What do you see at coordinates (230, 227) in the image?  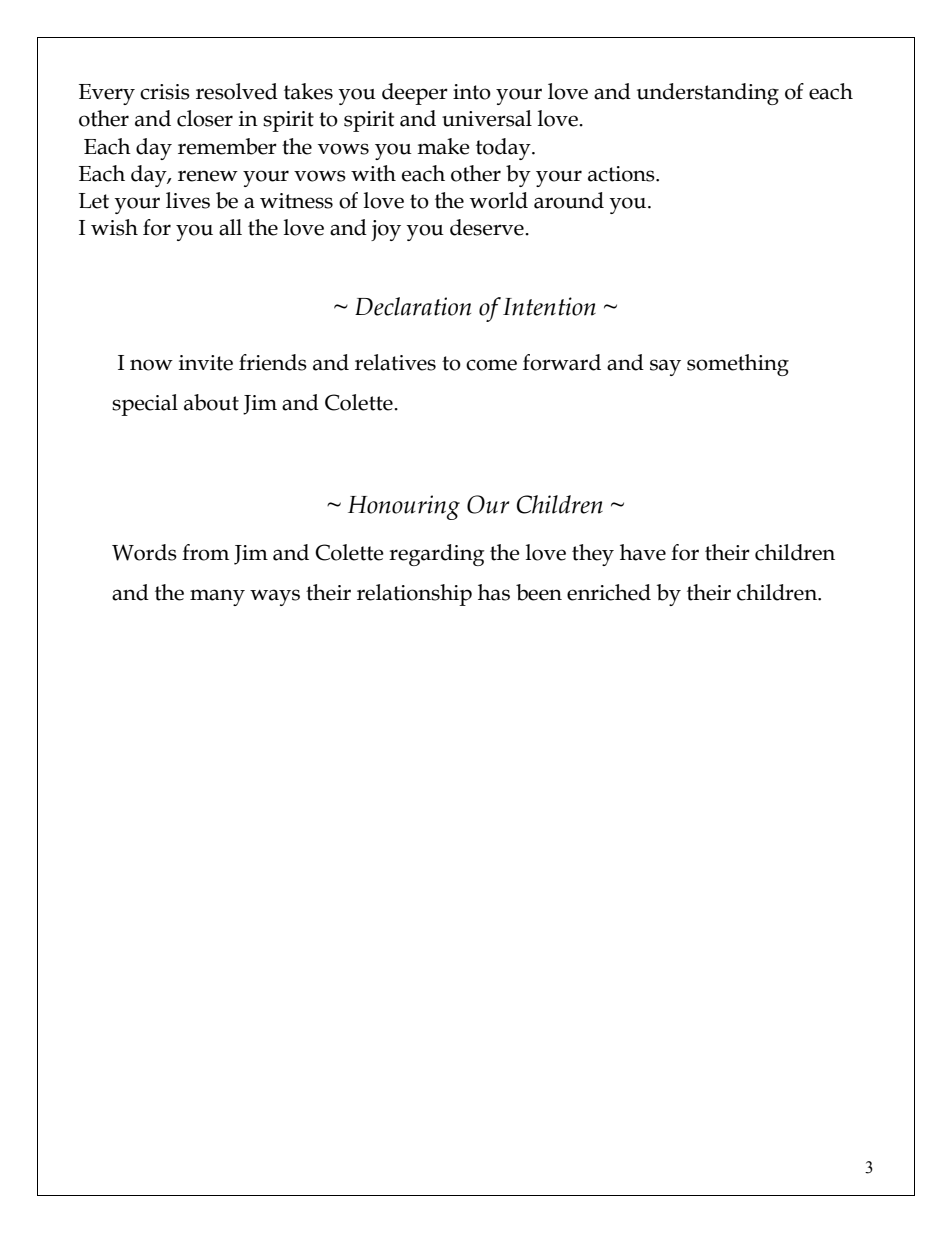 I see `all` at bounding box center [230, 227].
